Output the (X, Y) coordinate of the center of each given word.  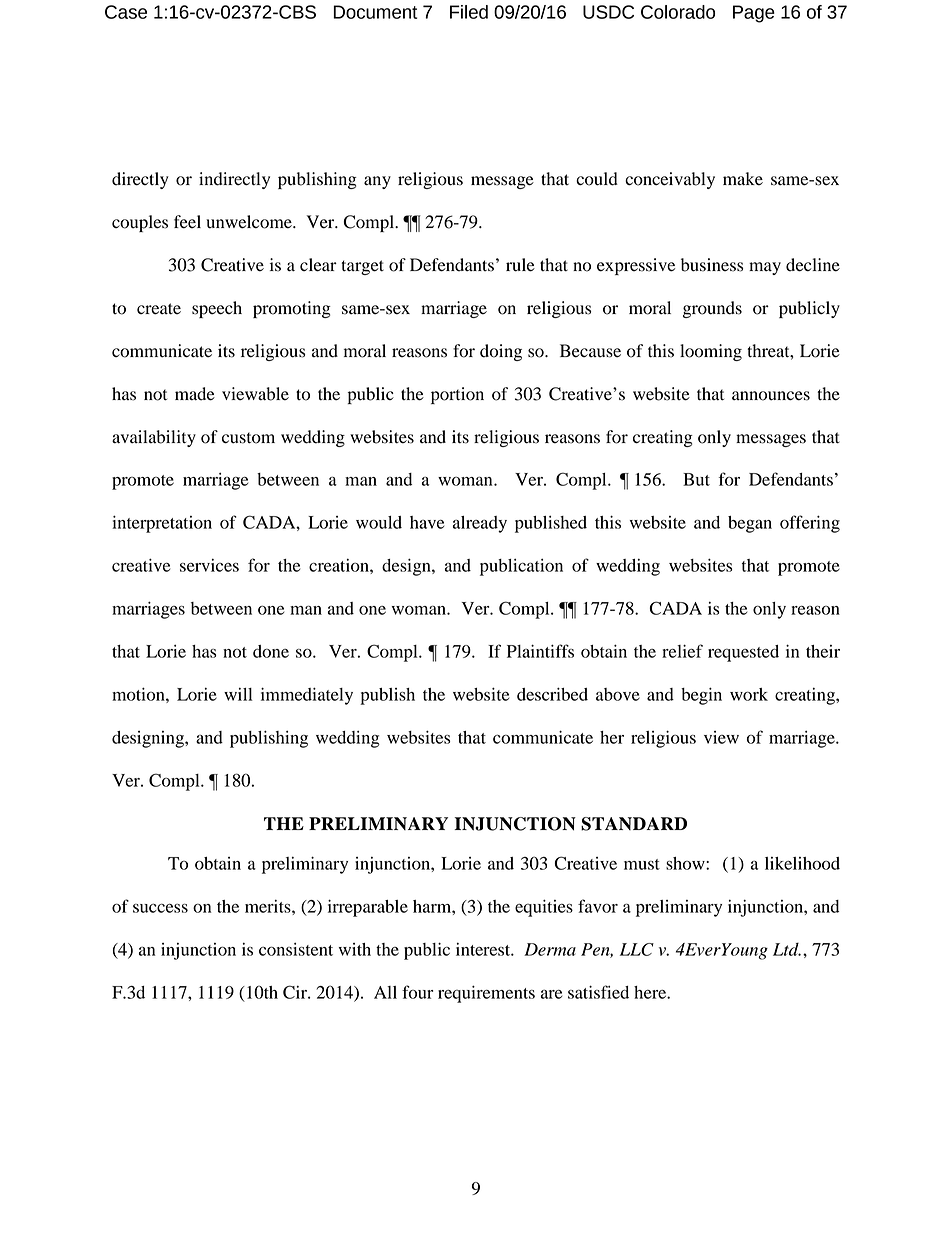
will (238, 694)
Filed (469, 12)
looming (711, 352)
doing (501, 352)
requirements (486, 994)
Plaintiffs (540, 651)
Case (126, 12)
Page (754, 14)
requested (743, 653)
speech (217, 309)
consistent (296, 949)
